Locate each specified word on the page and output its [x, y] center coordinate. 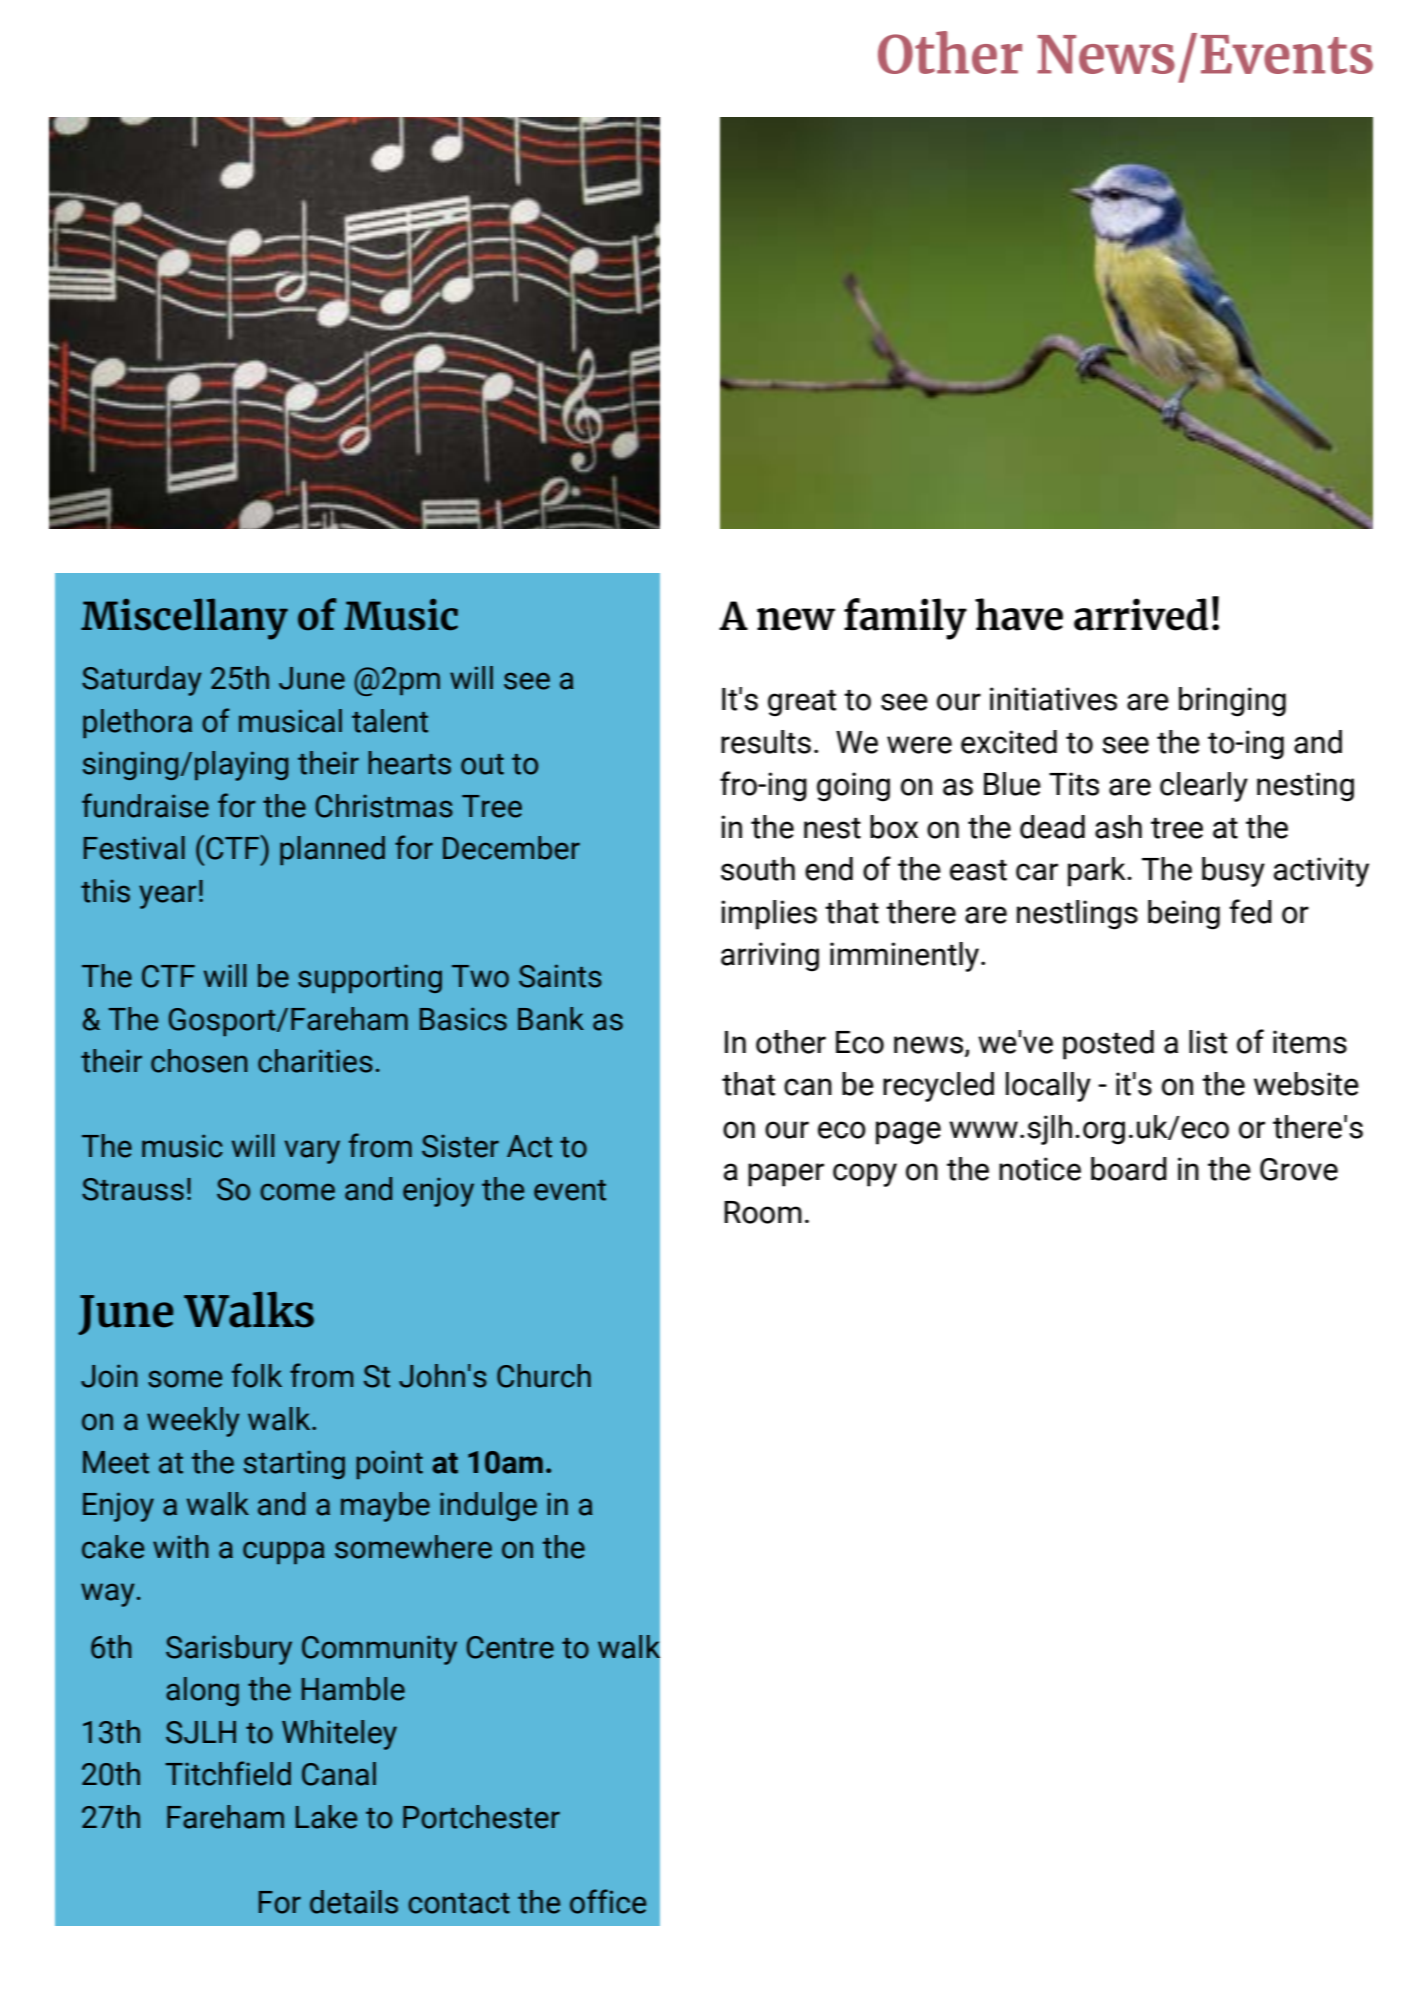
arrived [1141, 614]
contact [459, 1903]
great [802, 703]
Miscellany [184, 619]
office [608, 1901]
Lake [326, 1817]
